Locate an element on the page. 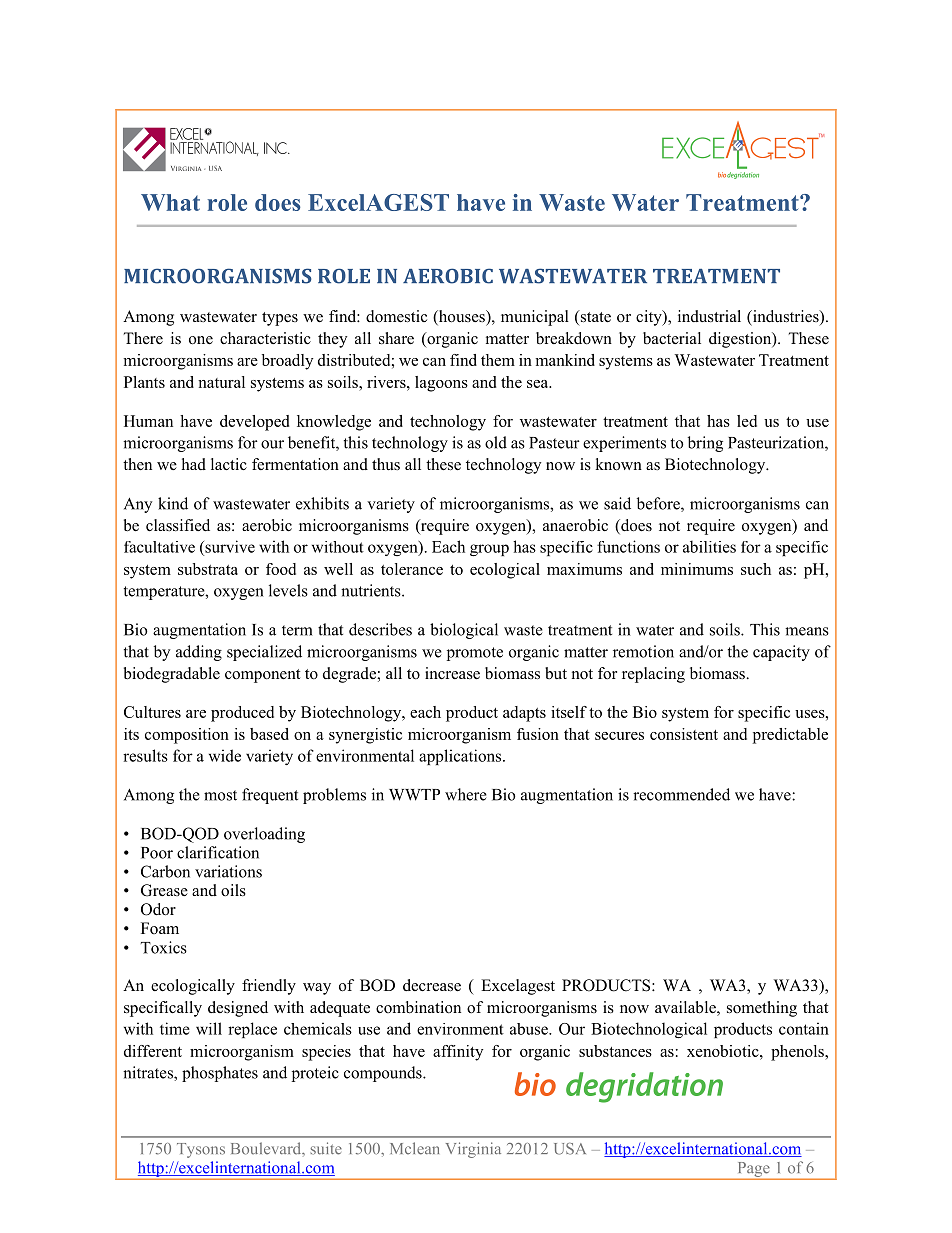  clarification is located at coordinates (218, 852).
